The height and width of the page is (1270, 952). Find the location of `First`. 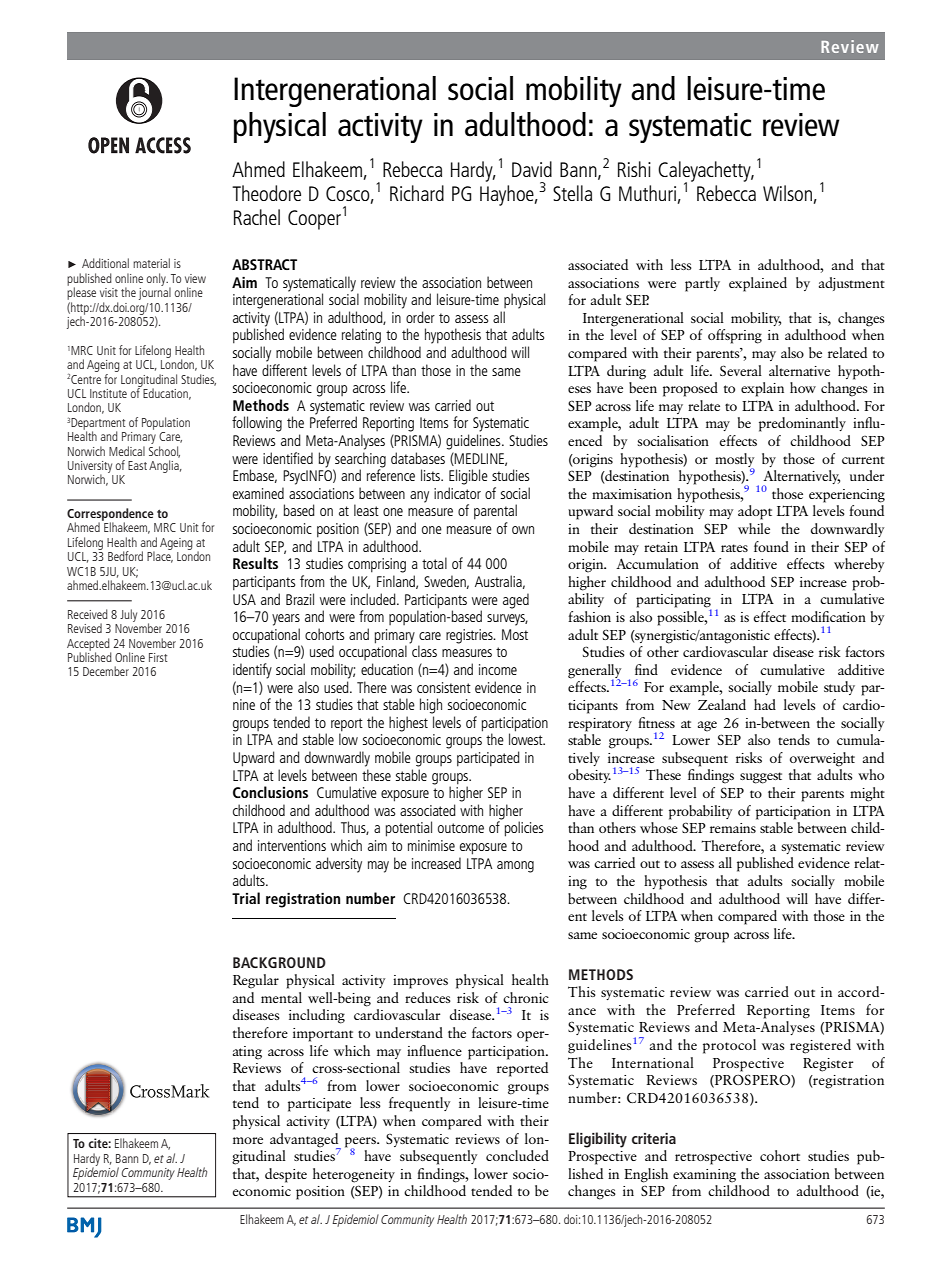

First is located at coordinates (158, 657).
